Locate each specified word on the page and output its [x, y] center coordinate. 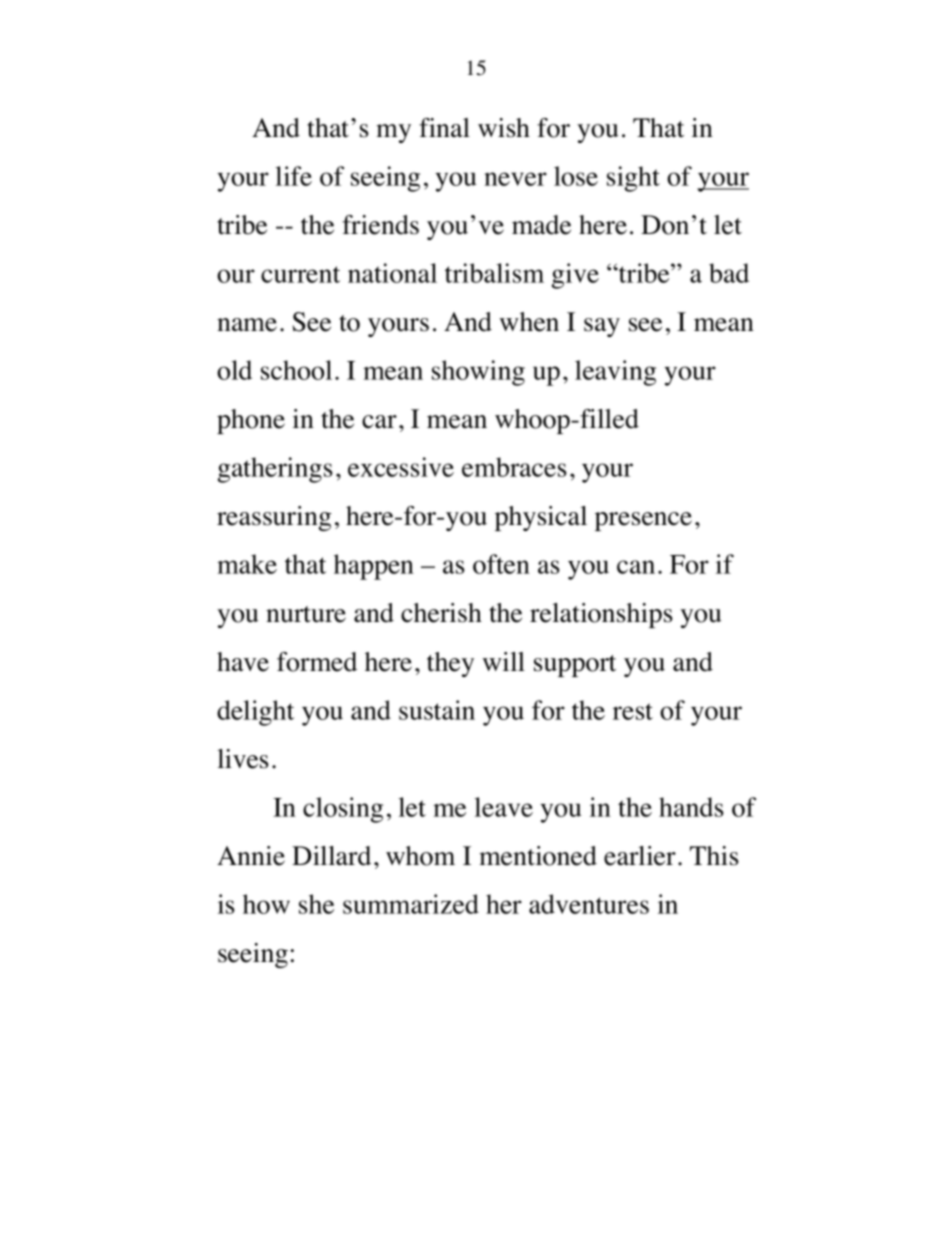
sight [633, 179]
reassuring [274, 518]
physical [541, 518]
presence [643, 521]
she [316, 904]
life [293, 176]
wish [504, 128]
